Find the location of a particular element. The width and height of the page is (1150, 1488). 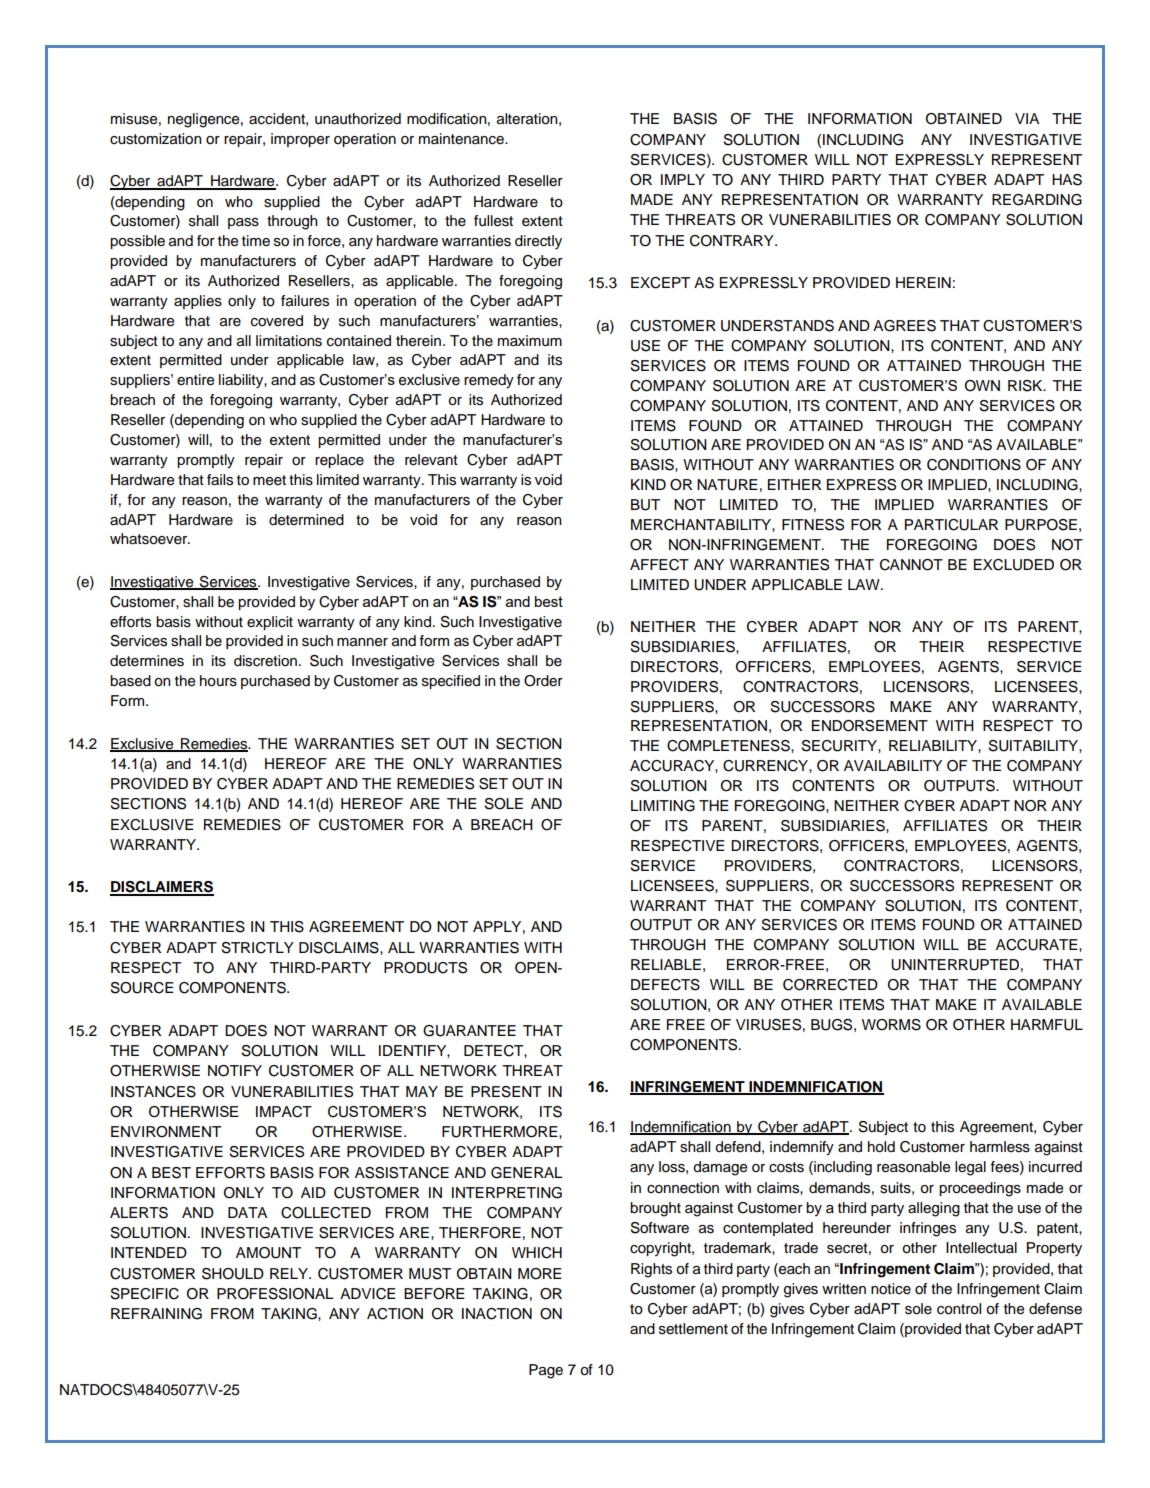

VIA is located at coordinates (1027, 118).
